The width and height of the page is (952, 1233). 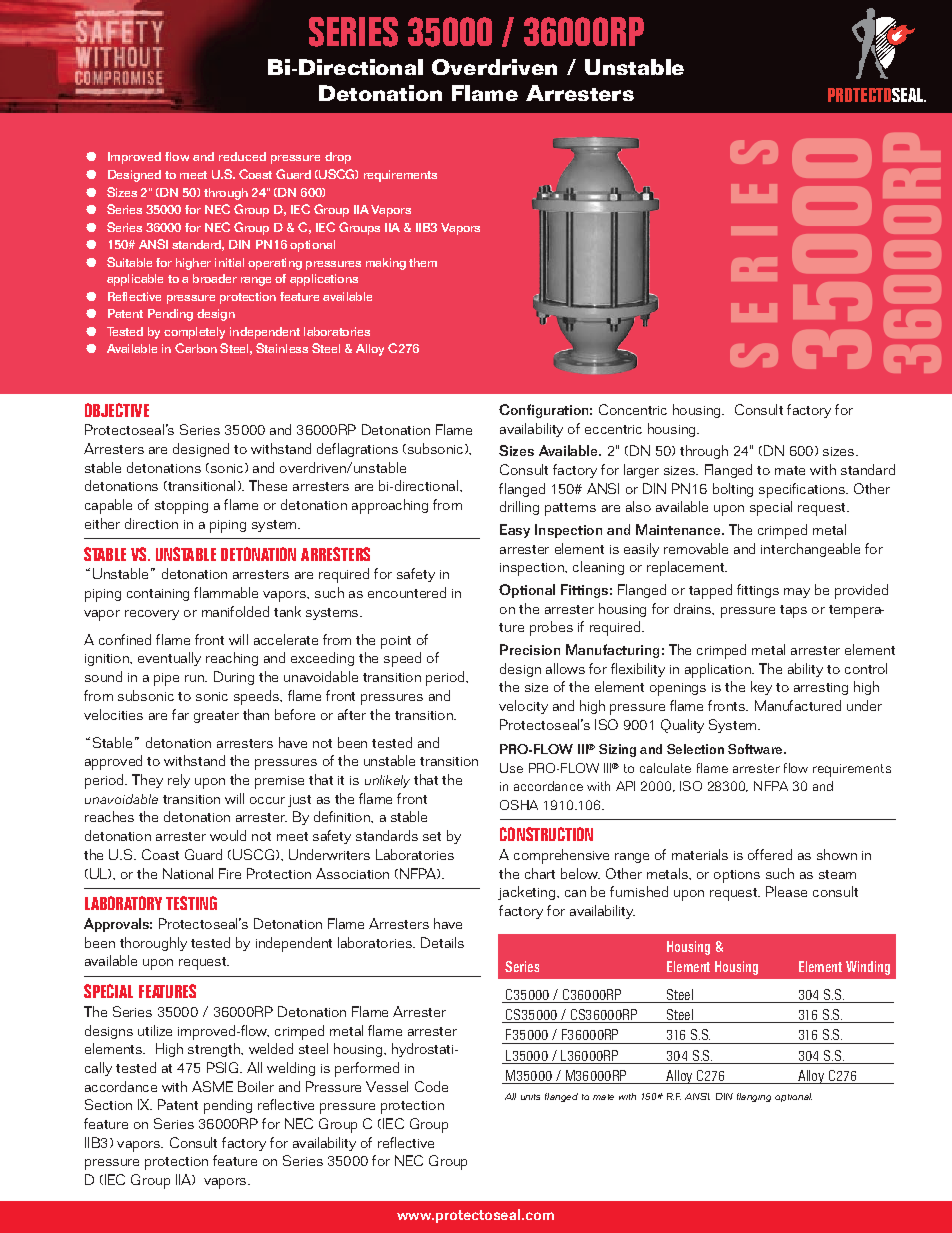 What do you see at coordinates (196, 348) in the page?
I see `Carbon` at bounding box center [196, 348].
